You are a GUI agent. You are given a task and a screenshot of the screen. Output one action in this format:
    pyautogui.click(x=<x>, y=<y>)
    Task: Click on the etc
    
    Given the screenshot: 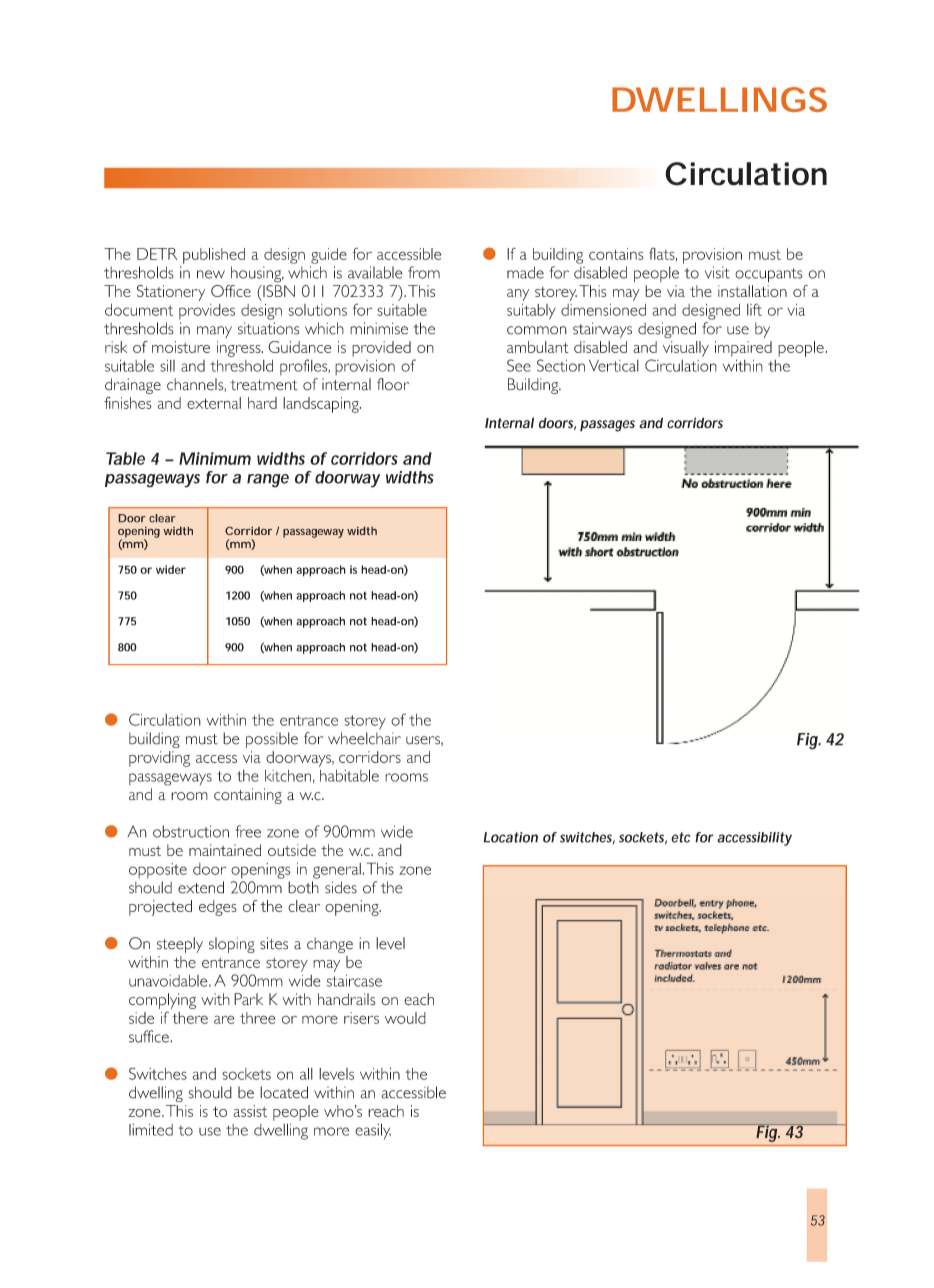 What is the action you would take?
    pyautogui.click(x=681, y=837)
